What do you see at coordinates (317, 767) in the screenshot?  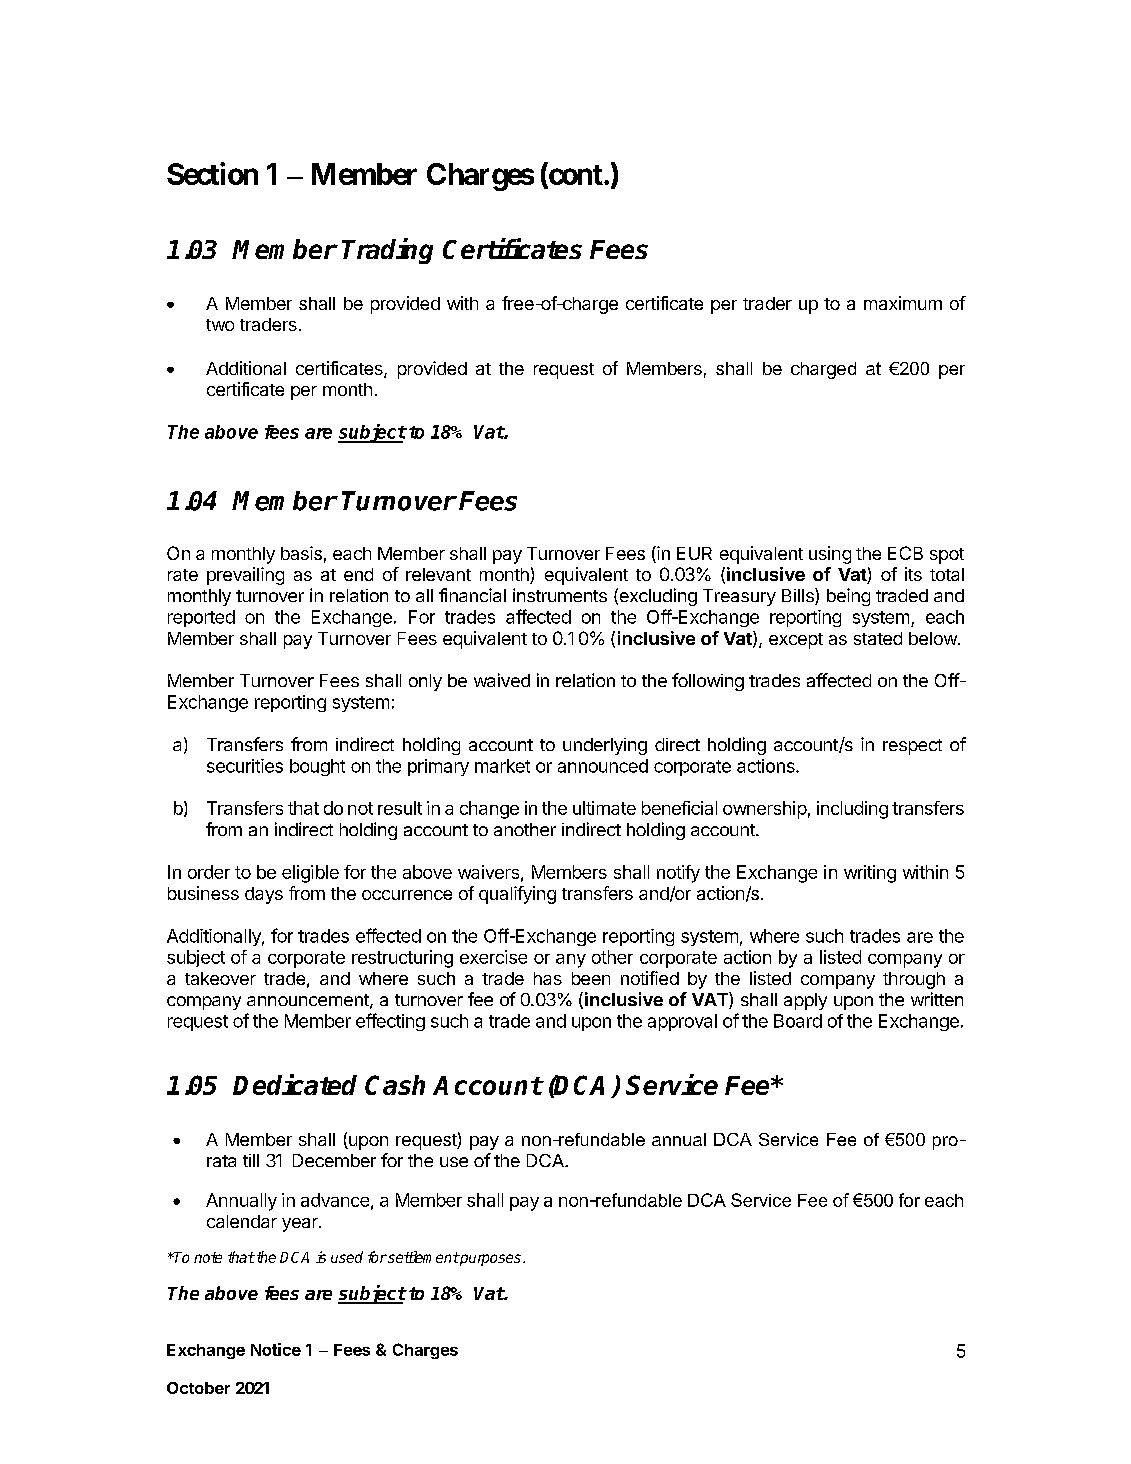 I see `bought` at bounding box center [317, 767].
